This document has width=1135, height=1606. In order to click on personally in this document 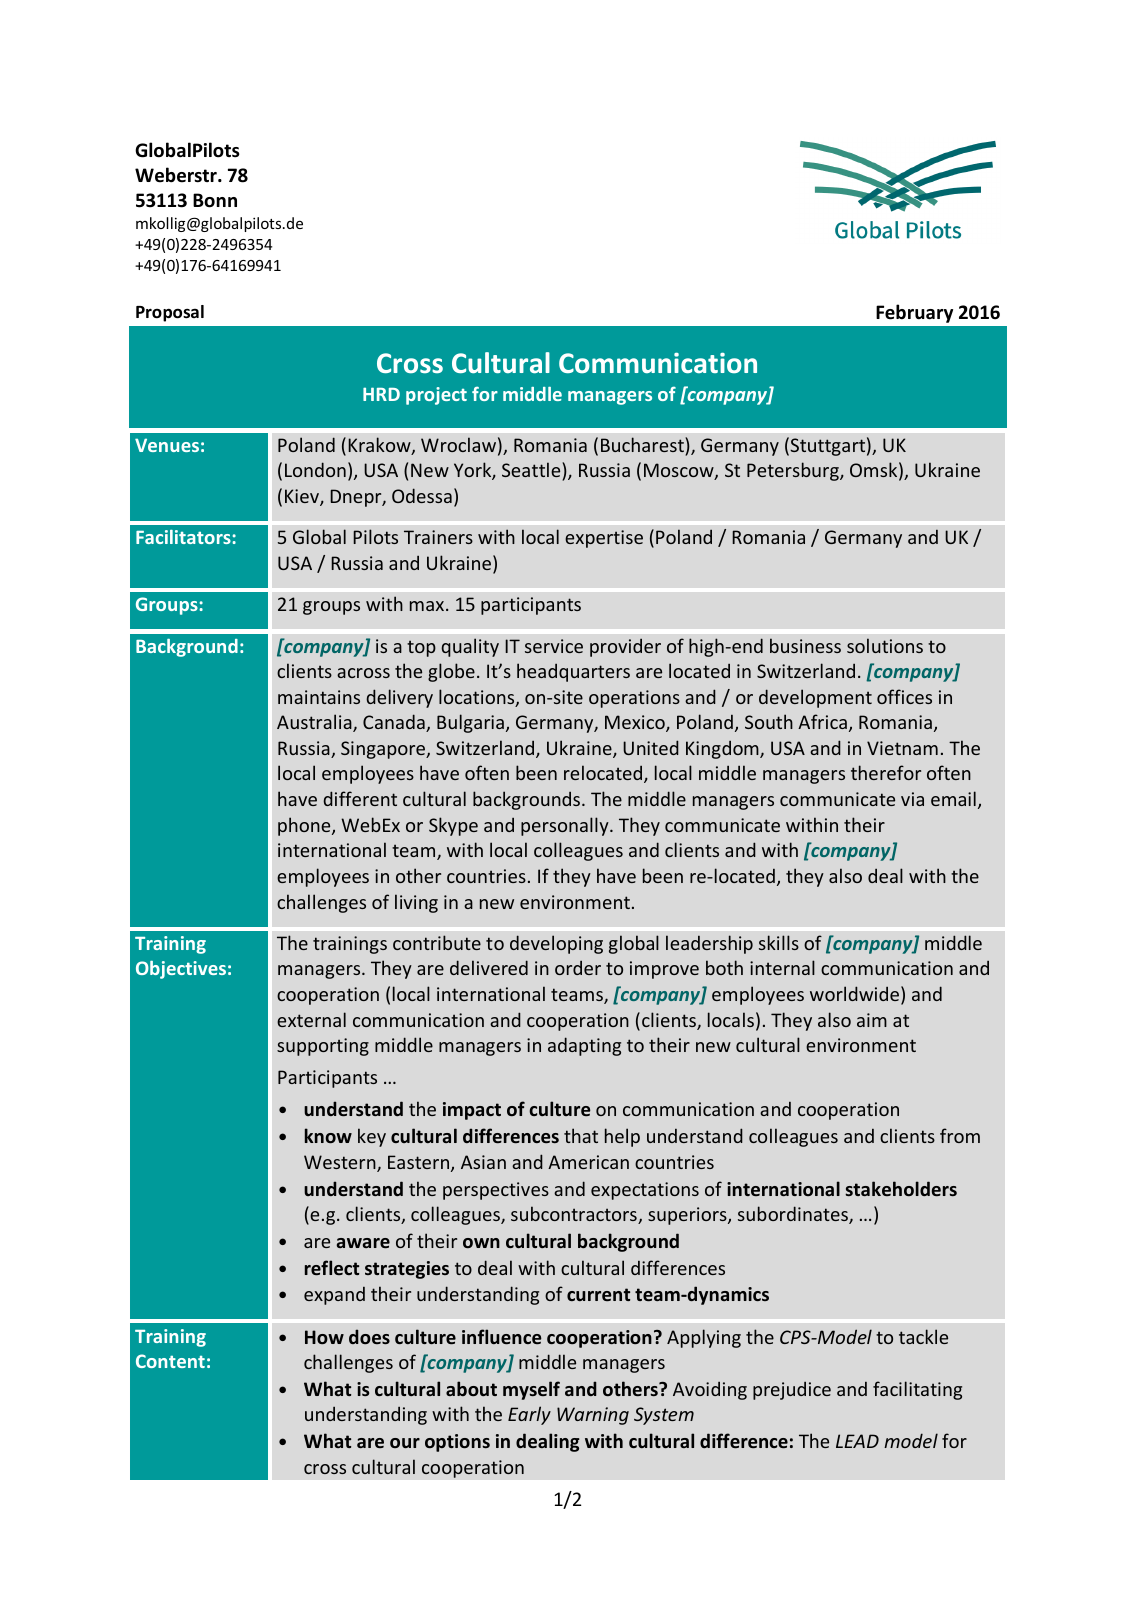, I will do `click(566, 826)`.
